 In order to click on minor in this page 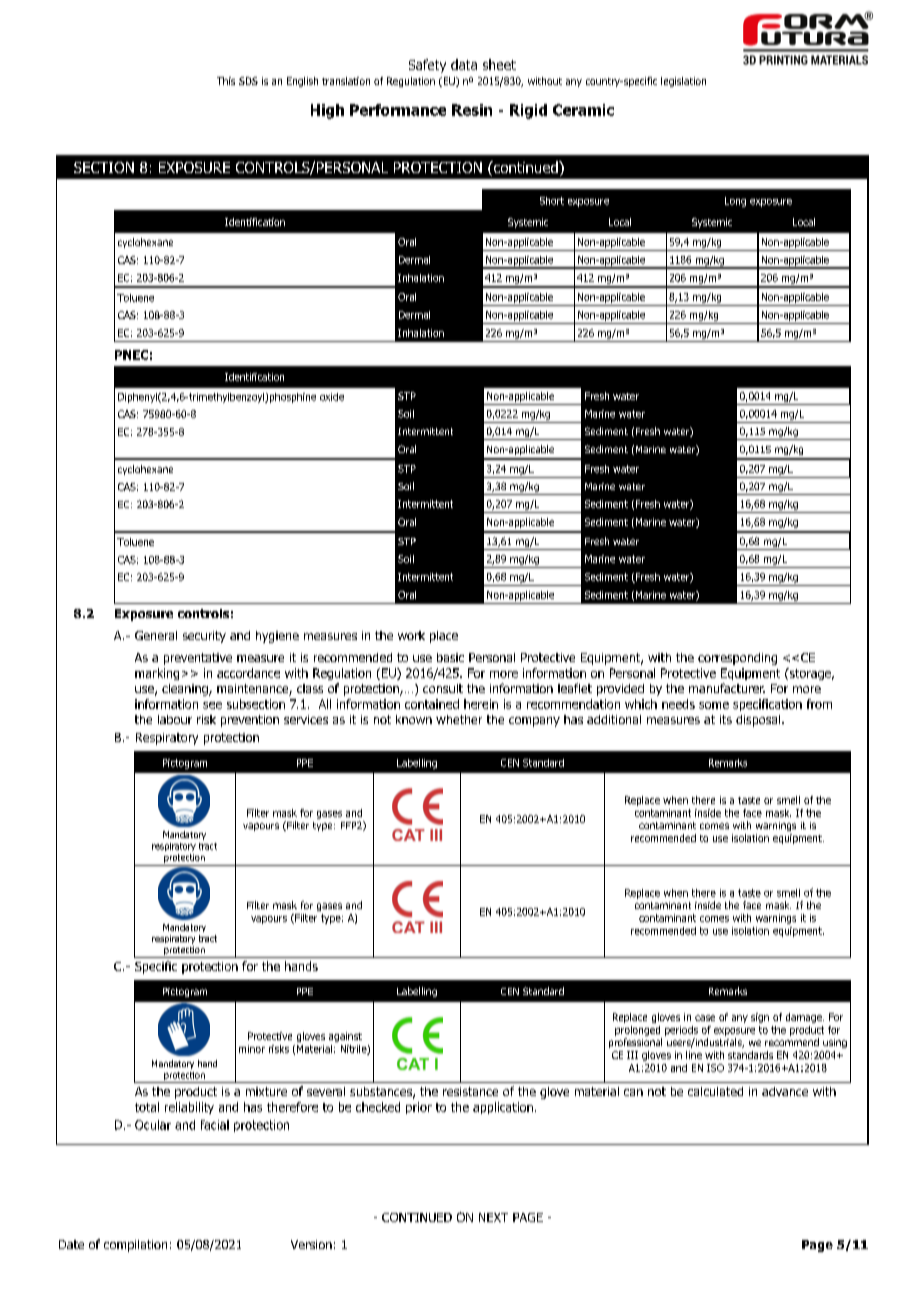, I will do `click(252, 1049)`.
